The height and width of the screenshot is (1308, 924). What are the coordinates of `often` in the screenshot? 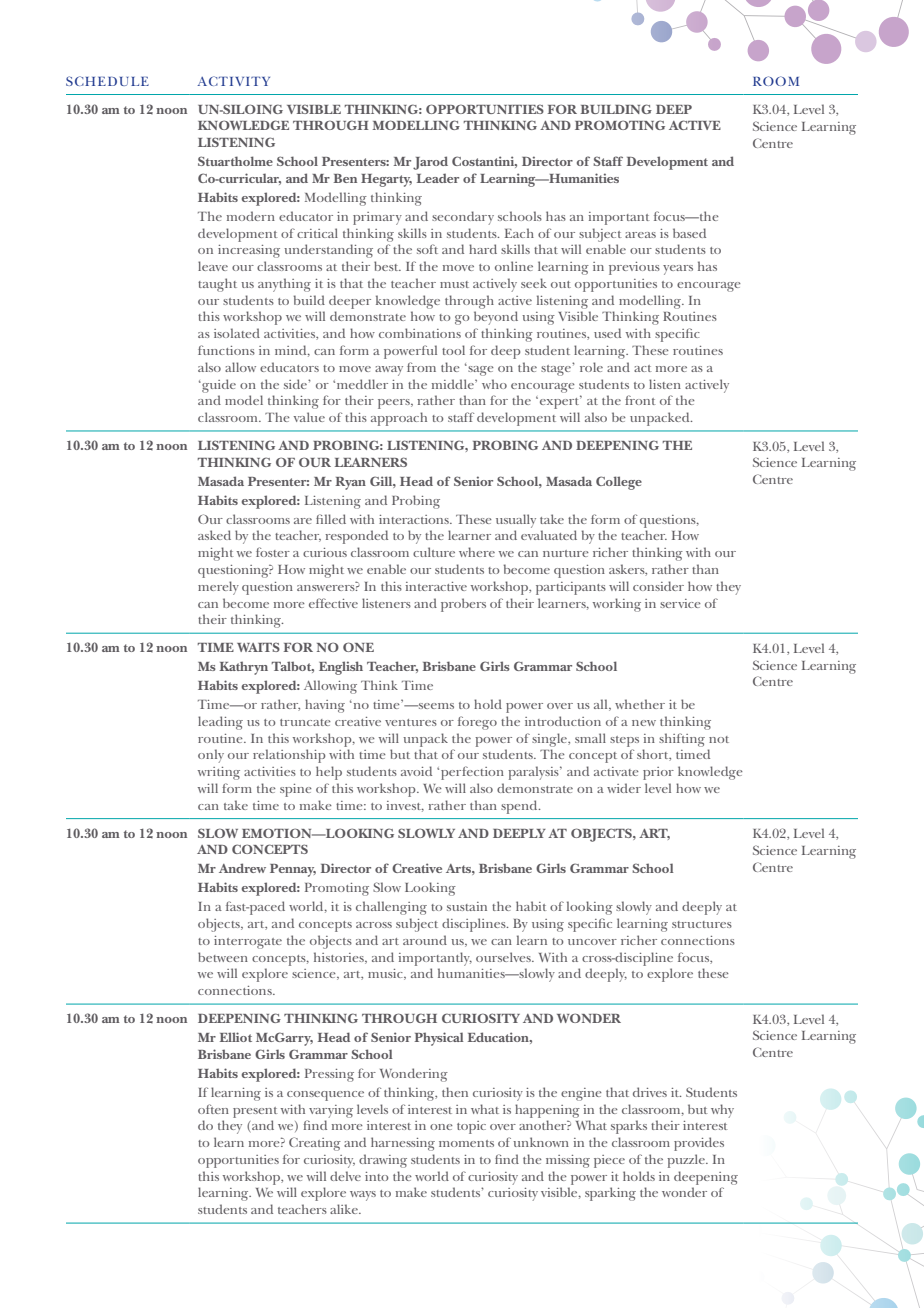 It's located at (213, 1109).
